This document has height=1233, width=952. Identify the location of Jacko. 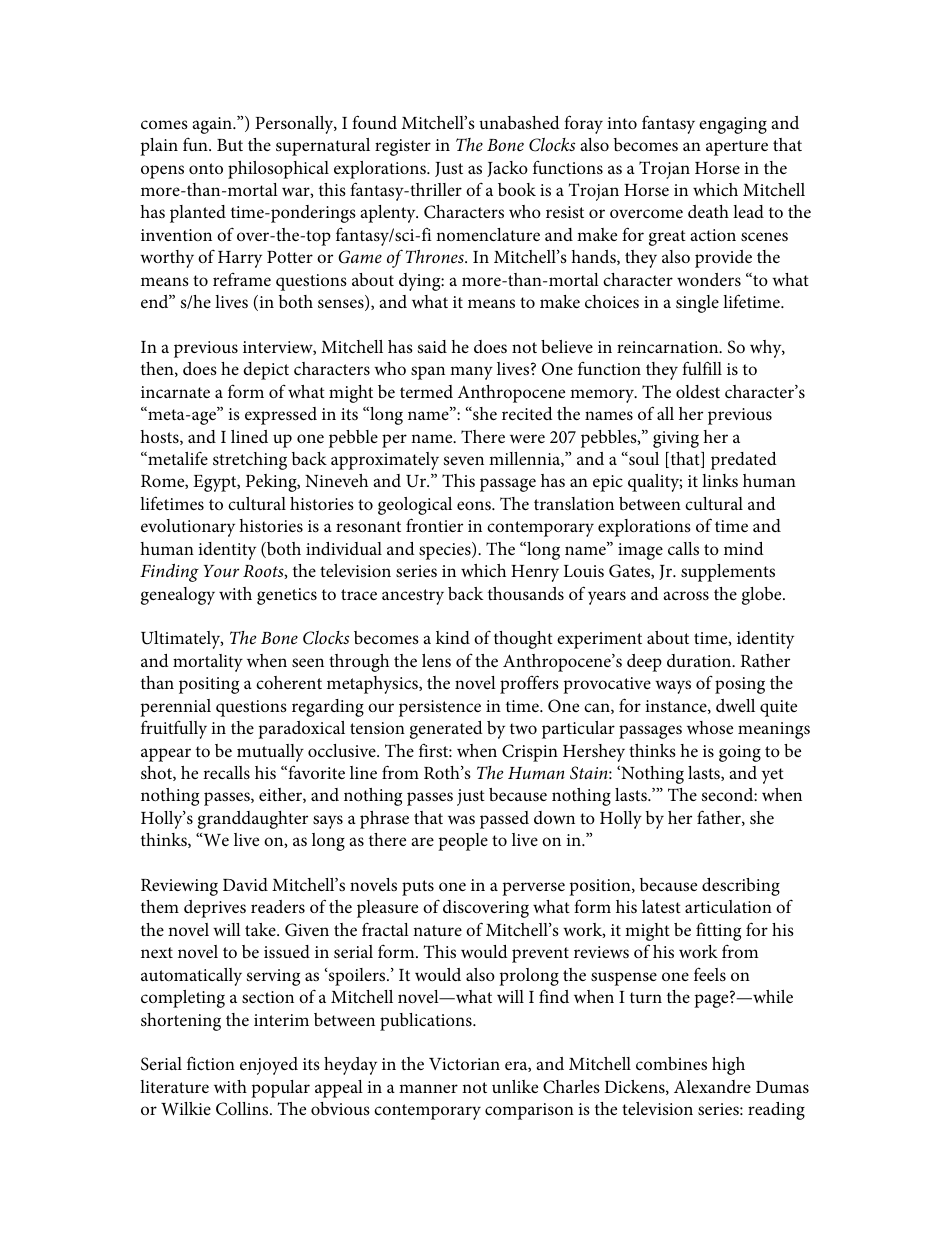
(507, 169).
